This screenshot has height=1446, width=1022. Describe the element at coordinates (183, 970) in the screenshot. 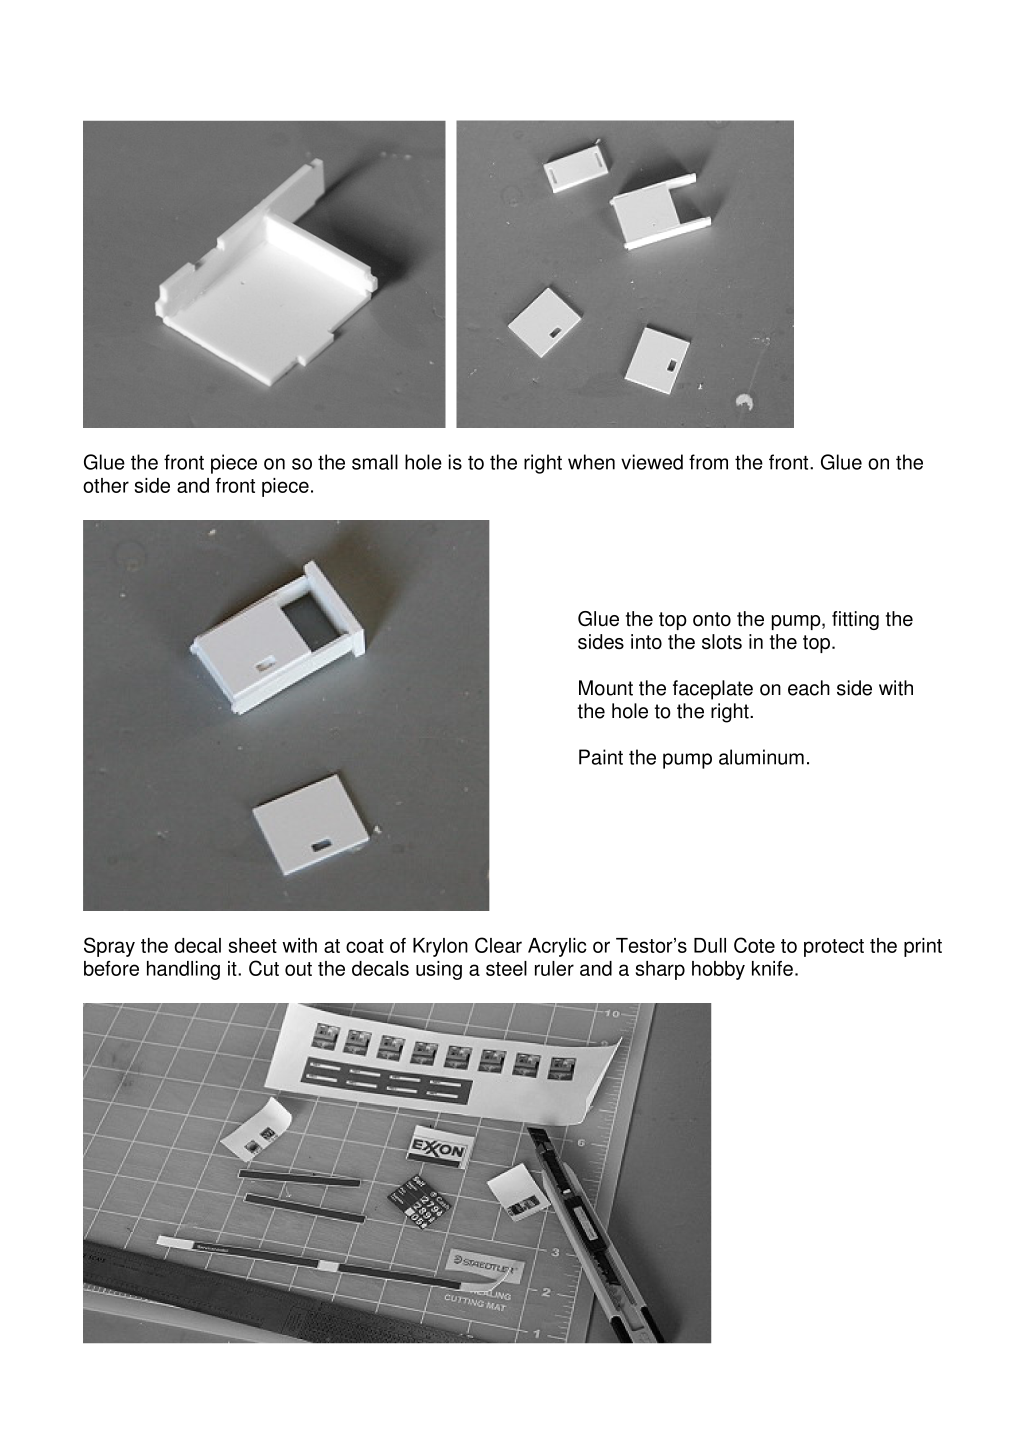

I see `handling` at that location.
